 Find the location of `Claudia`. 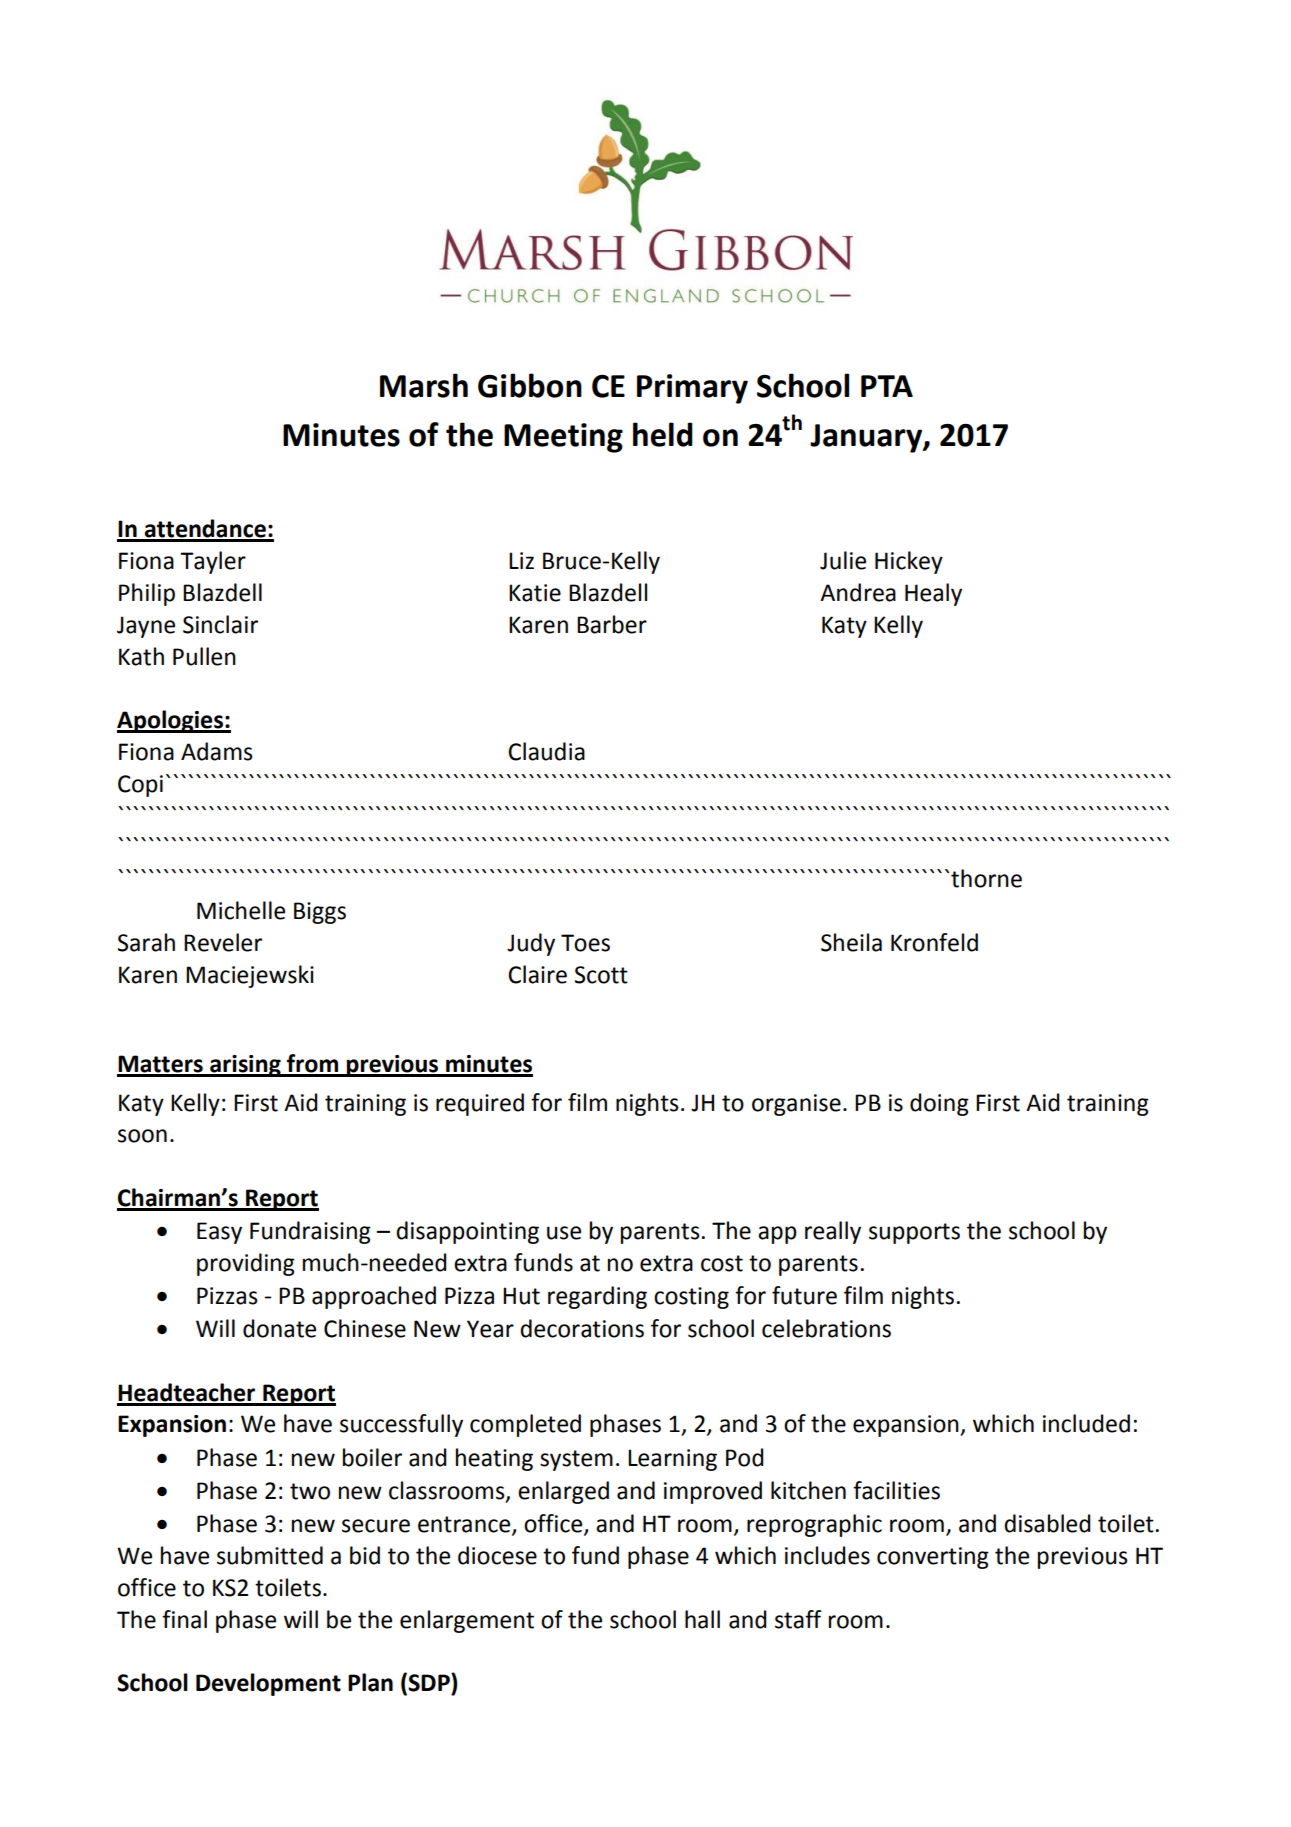

Claudia is located at coordinates (546, 751).
